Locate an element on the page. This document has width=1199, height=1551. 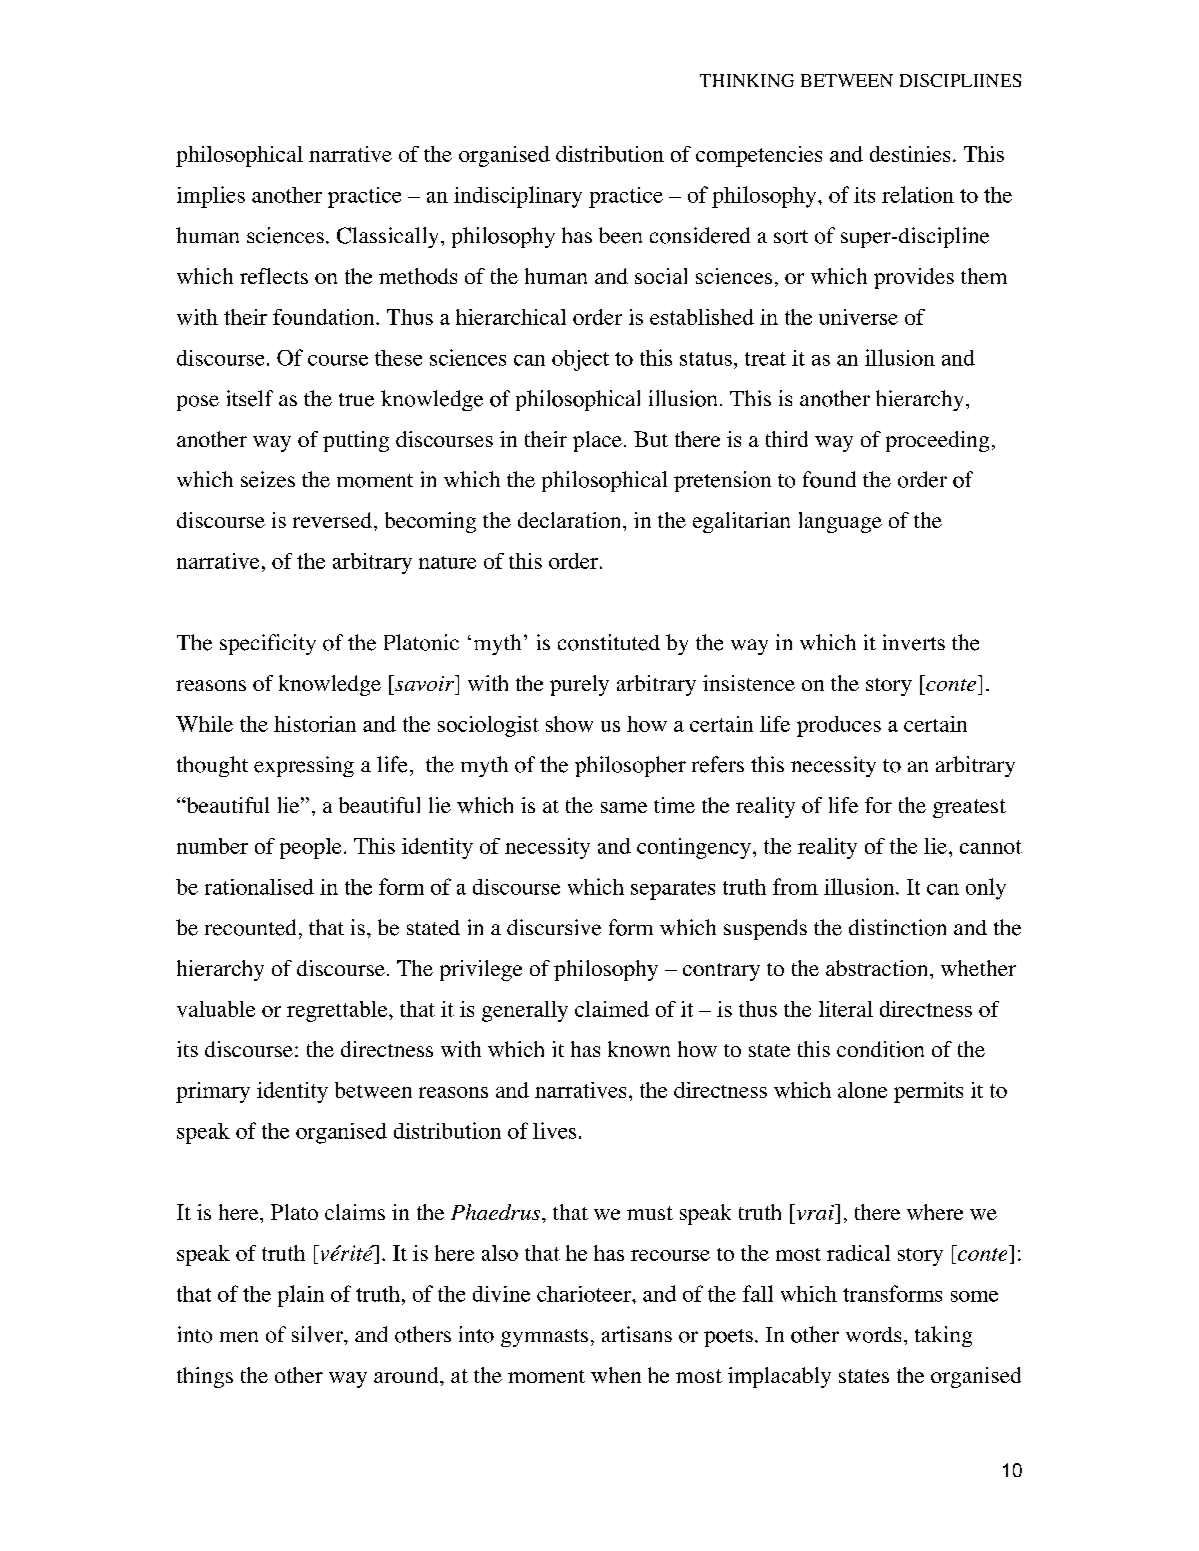
silver is located at coordinates (318, 1334).
